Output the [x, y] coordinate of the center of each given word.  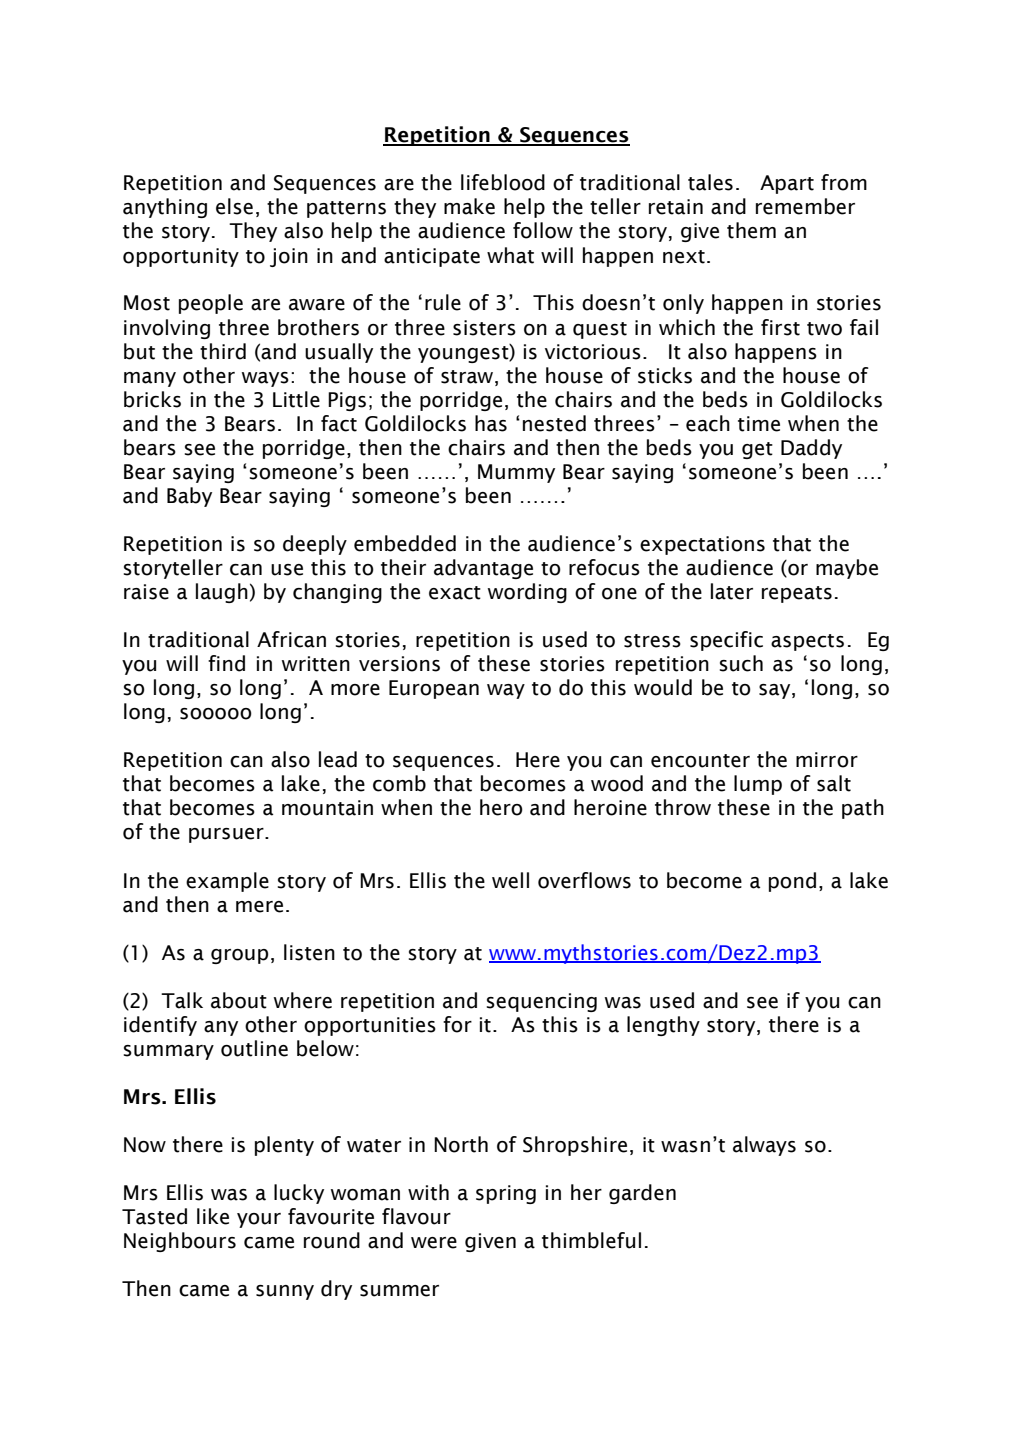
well [510, 880]
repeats [797, 594]
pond [792, 882]
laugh [222, 593]
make [469, 206]
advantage [483, 569]
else [234, 206]
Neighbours [180, 1242]
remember [805, 206]
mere [259, 907]
